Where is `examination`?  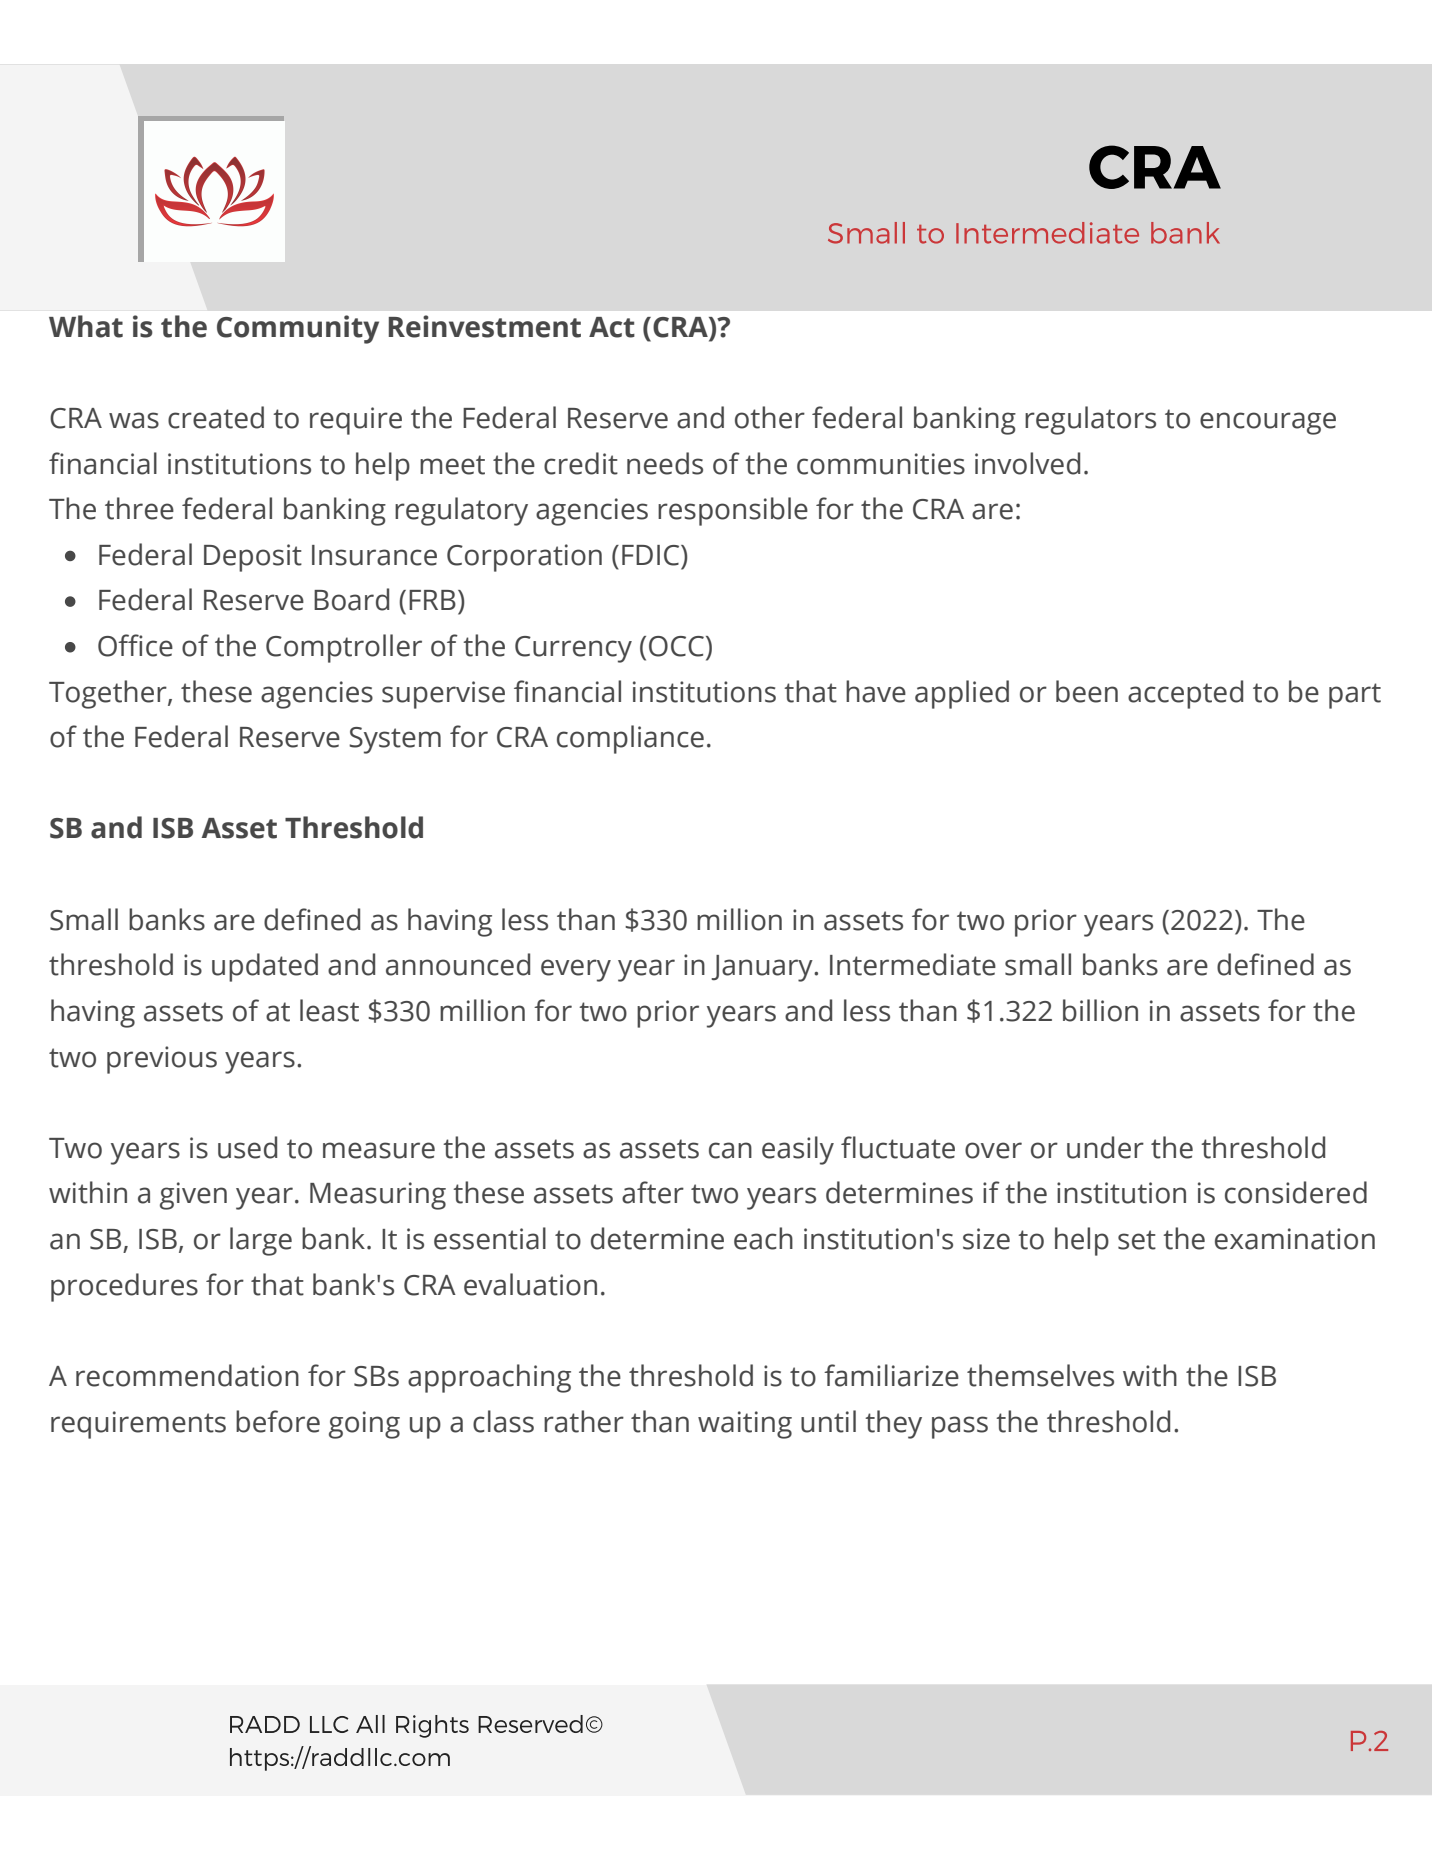
examination is located at coordinates (1295, 1239).
